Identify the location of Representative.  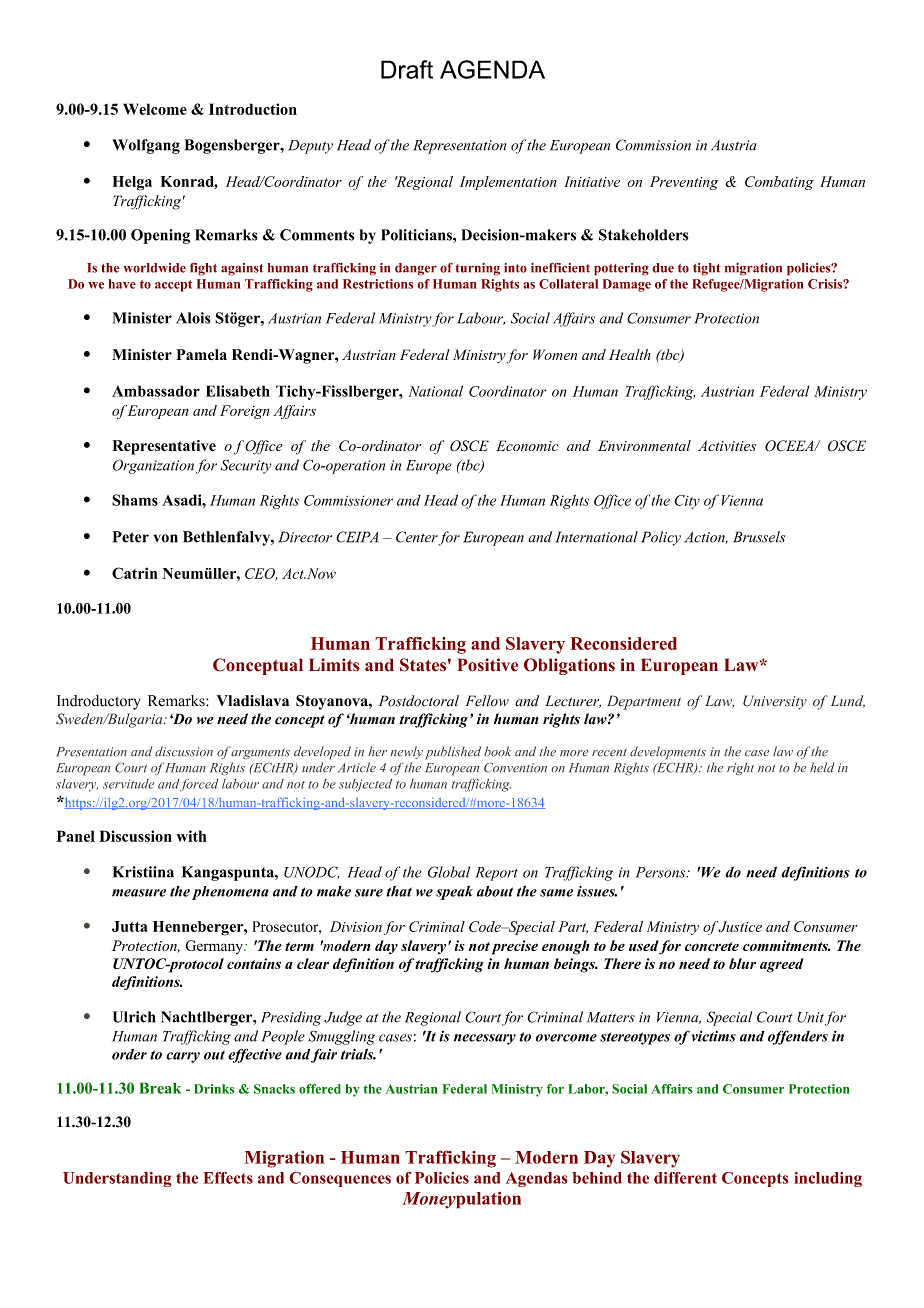
(164, 447).
